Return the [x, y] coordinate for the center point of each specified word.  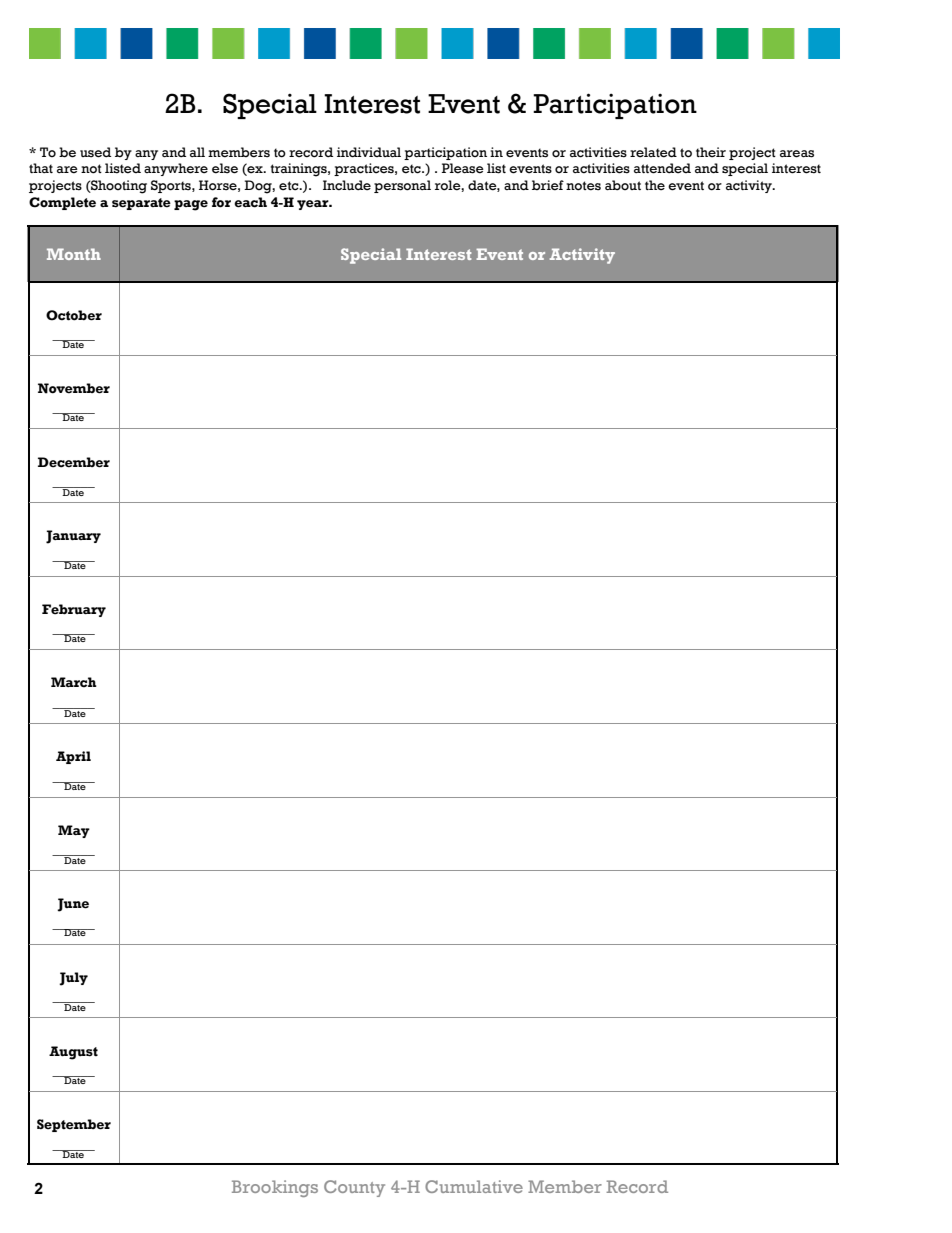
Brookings [275, 1188]
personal [402, 186]
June [73, 905]
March [74, 682]
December [74, 462]
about [623, 185]
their [711, 152]
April [73, 757]
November [74, 388]
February [74, 610]
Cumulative [474, 1186]
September [74, 1125]
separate [141, 204]
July [73, 979]
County [354, 1188]
